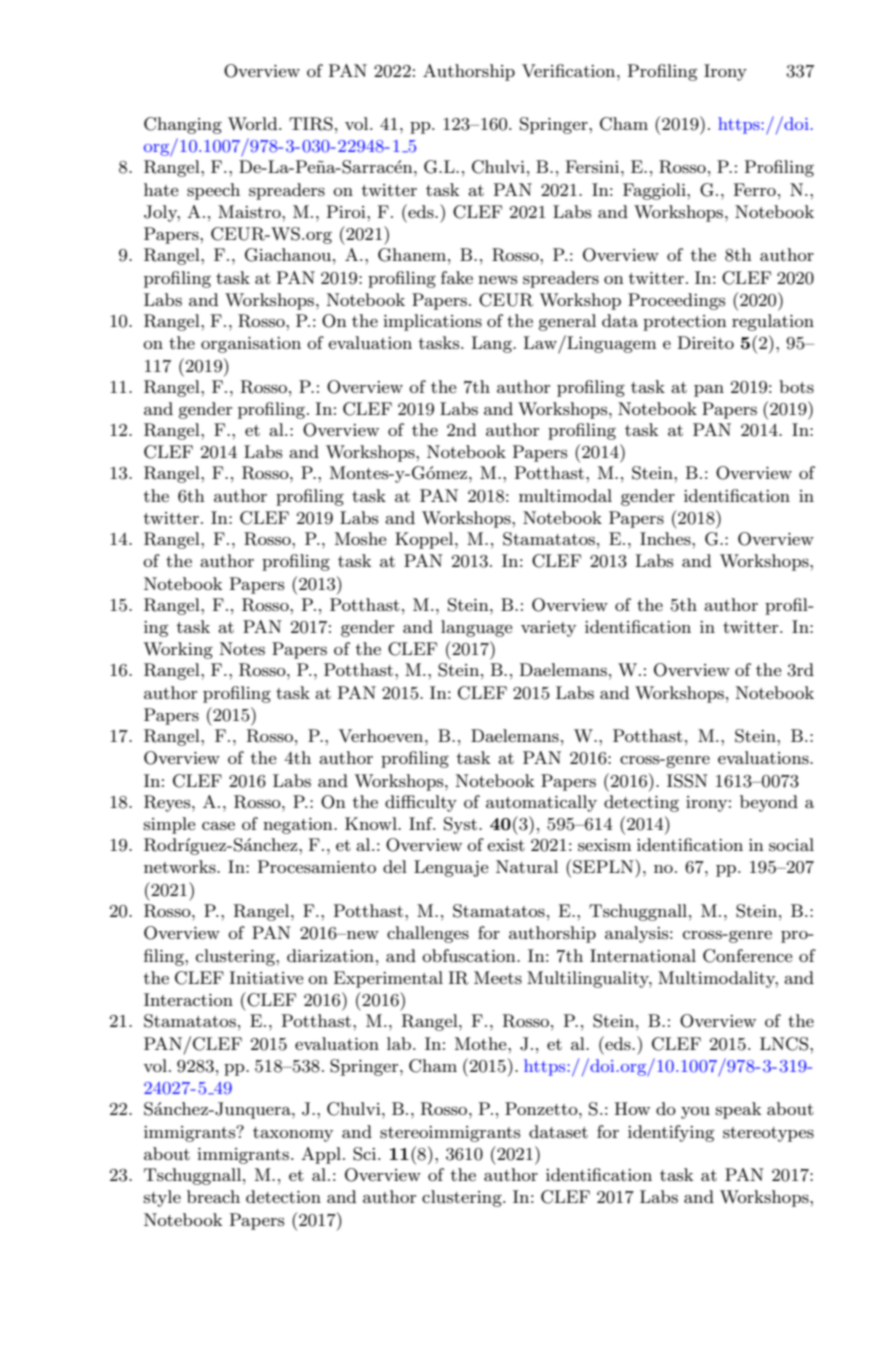  Describe the element at coordinates (254, 123) in the screenshot. I see `World` at that location.
